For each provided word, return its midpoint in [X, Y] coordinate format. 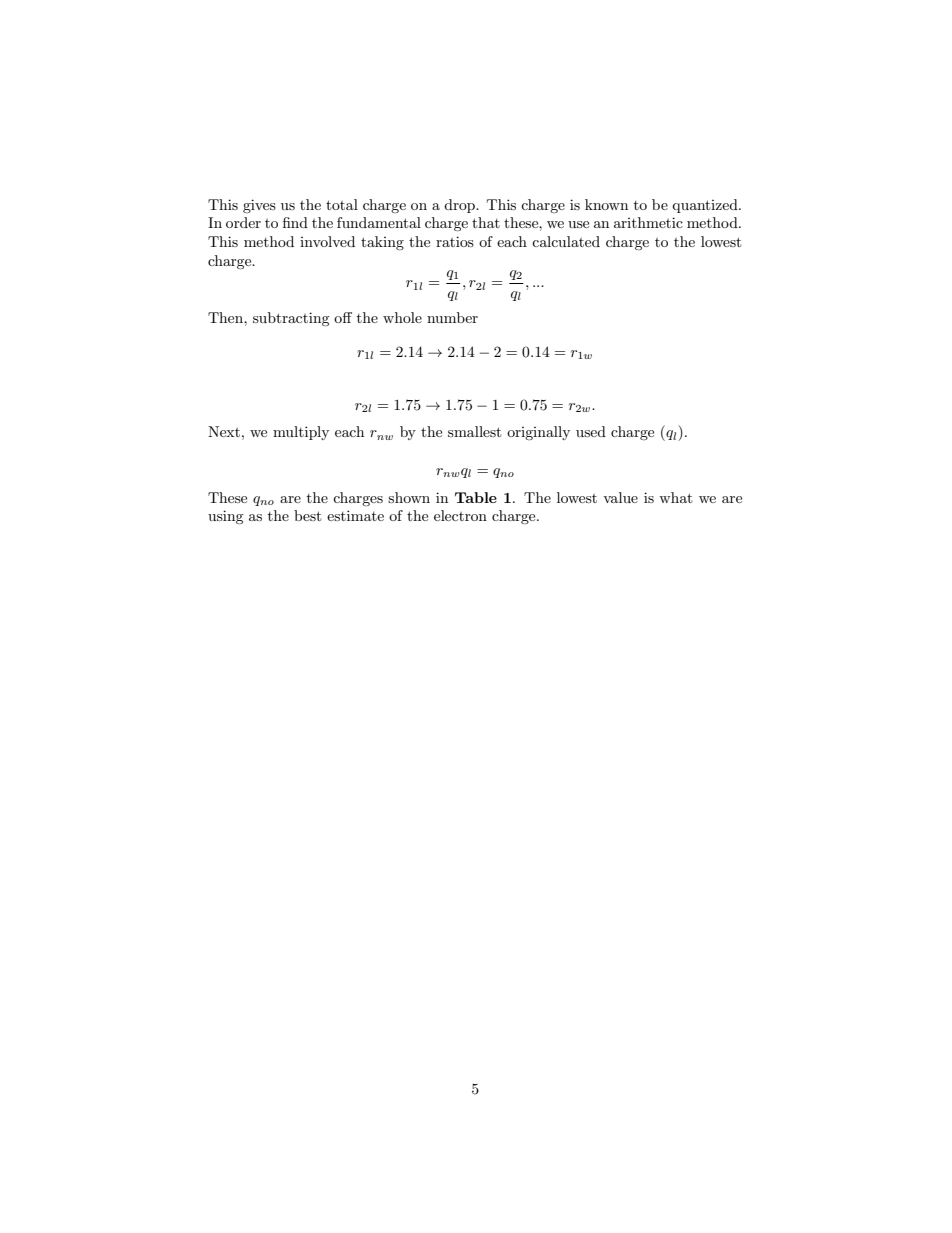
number [452, 317]
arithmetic [648, 222]
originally [538, 433]
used [591, 431]
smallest [474, 431]
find [295, 222]
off [343, 317]
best [307, 515]
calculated [566, 241]
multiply [301, 433]
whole [402, 317]
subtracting [291, 319]
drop [460, 206]
